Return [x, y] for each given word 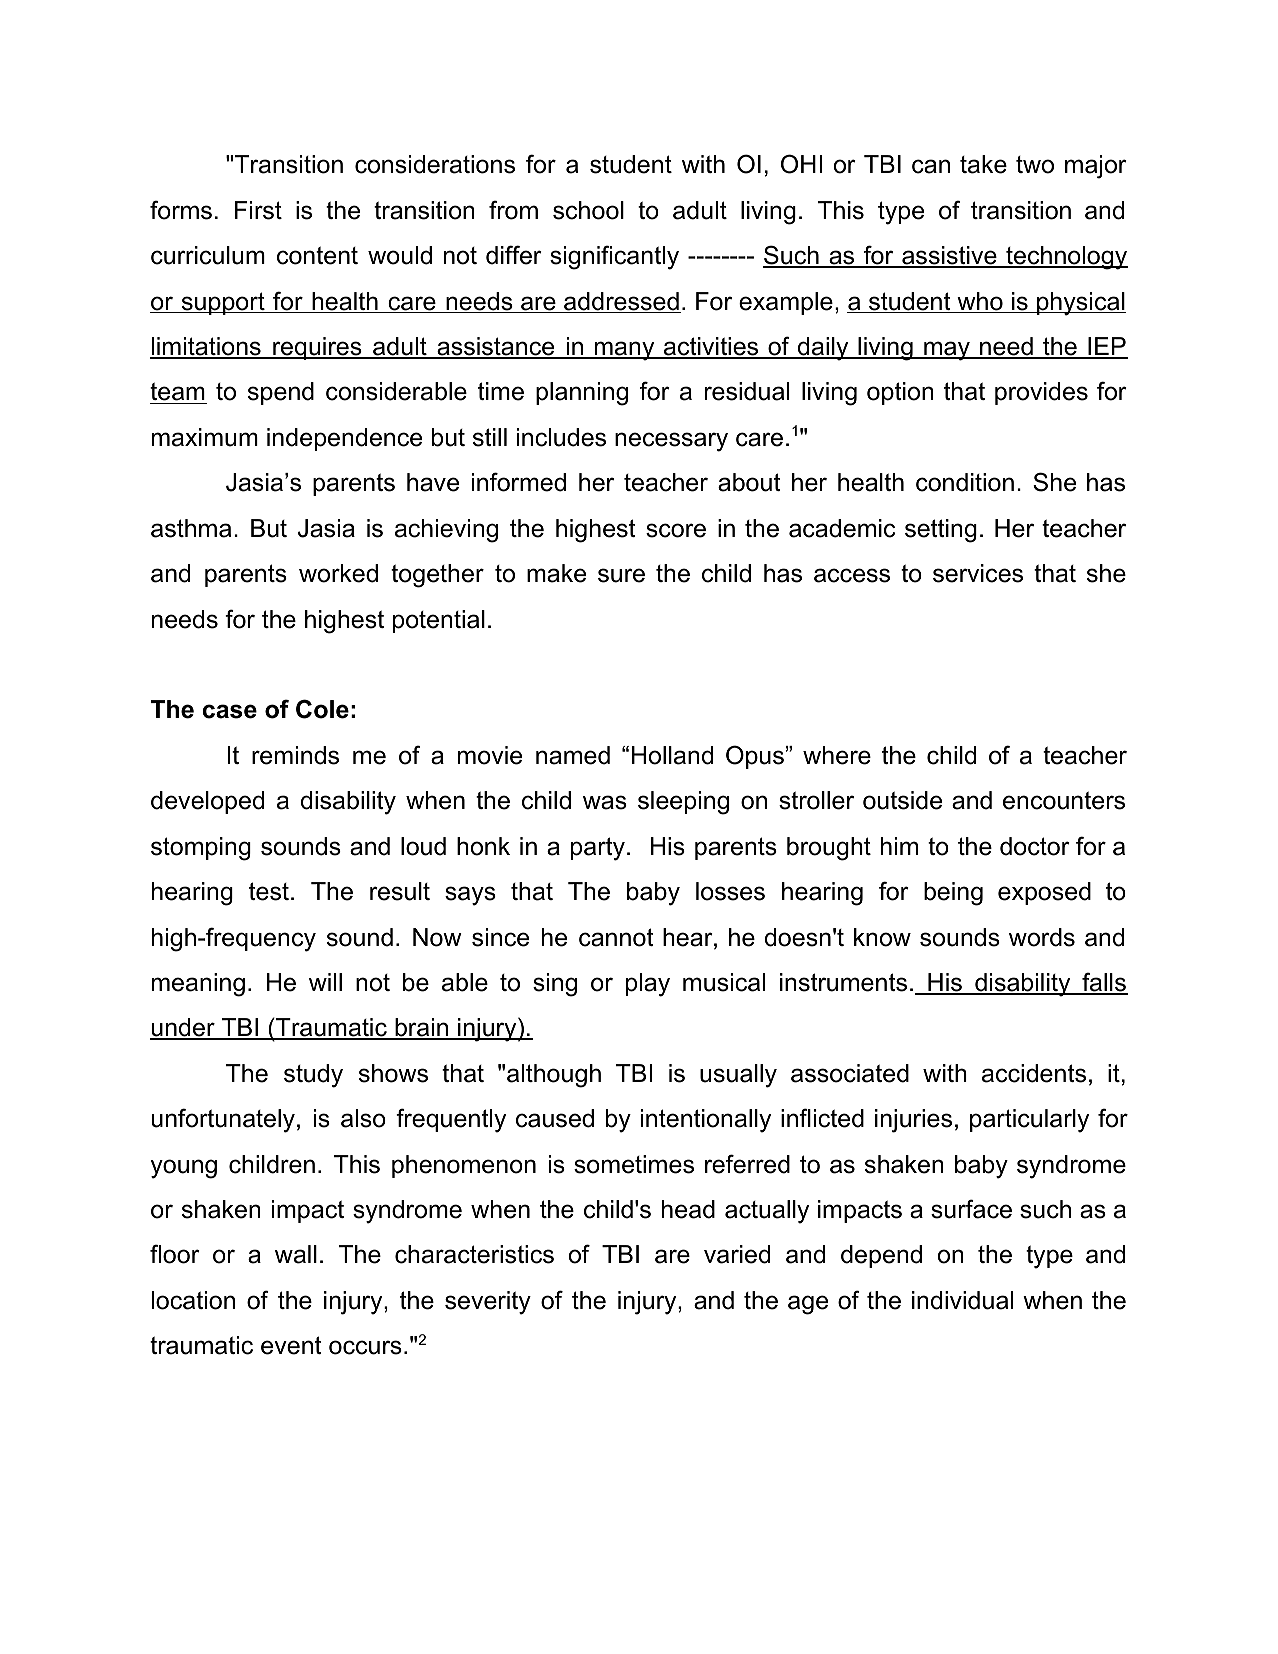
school [588, 210]
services [978, 573]
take [983, 164]
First [258, 210]
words [1042, 937]
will [325, 982]
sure [621, 575]
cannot [616, 937]
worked [338, 573]
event [291, 1345]
